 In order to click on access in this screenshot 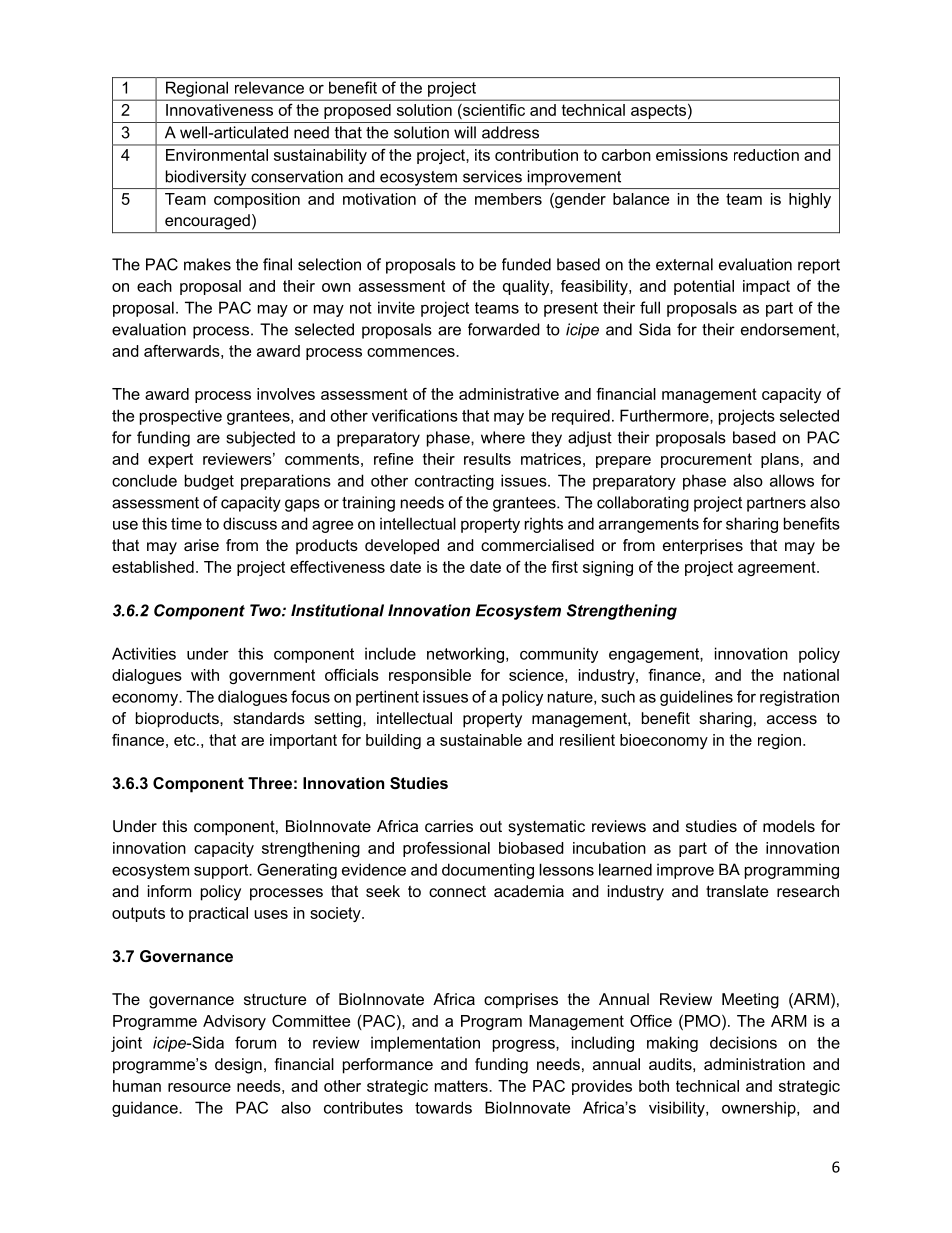, I will do `click(792, 719)`.
